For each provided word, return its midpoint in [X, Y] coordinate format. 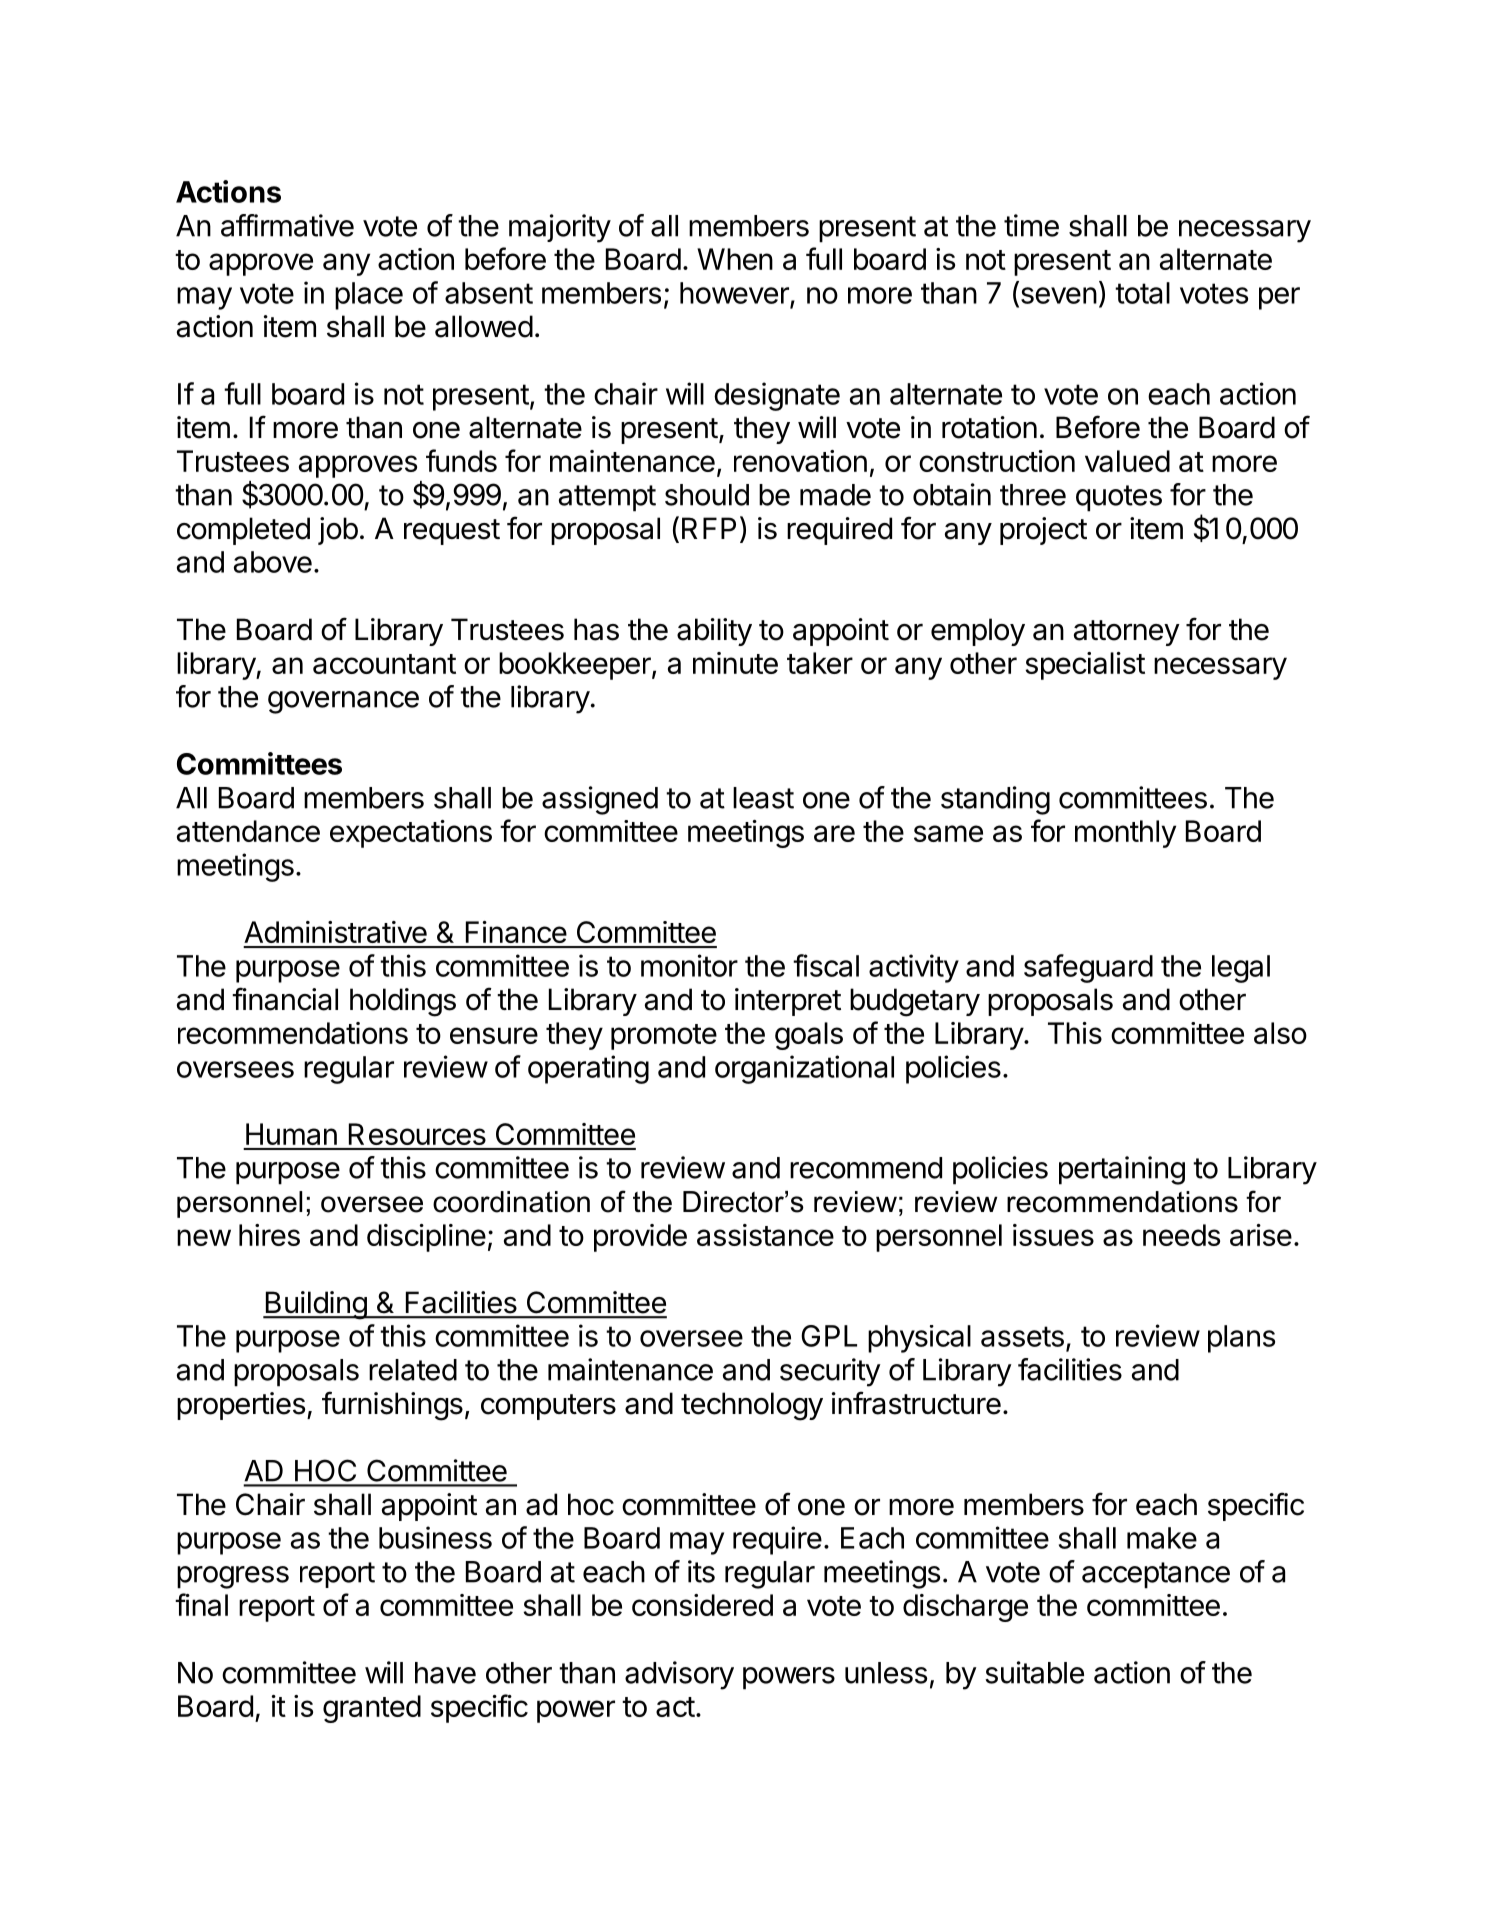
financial [285, 999]
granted [372, 1709]
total [1142, 293]
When [735, 259]
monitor [689, 965]
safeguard [1088, 968]
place [369, 296]
